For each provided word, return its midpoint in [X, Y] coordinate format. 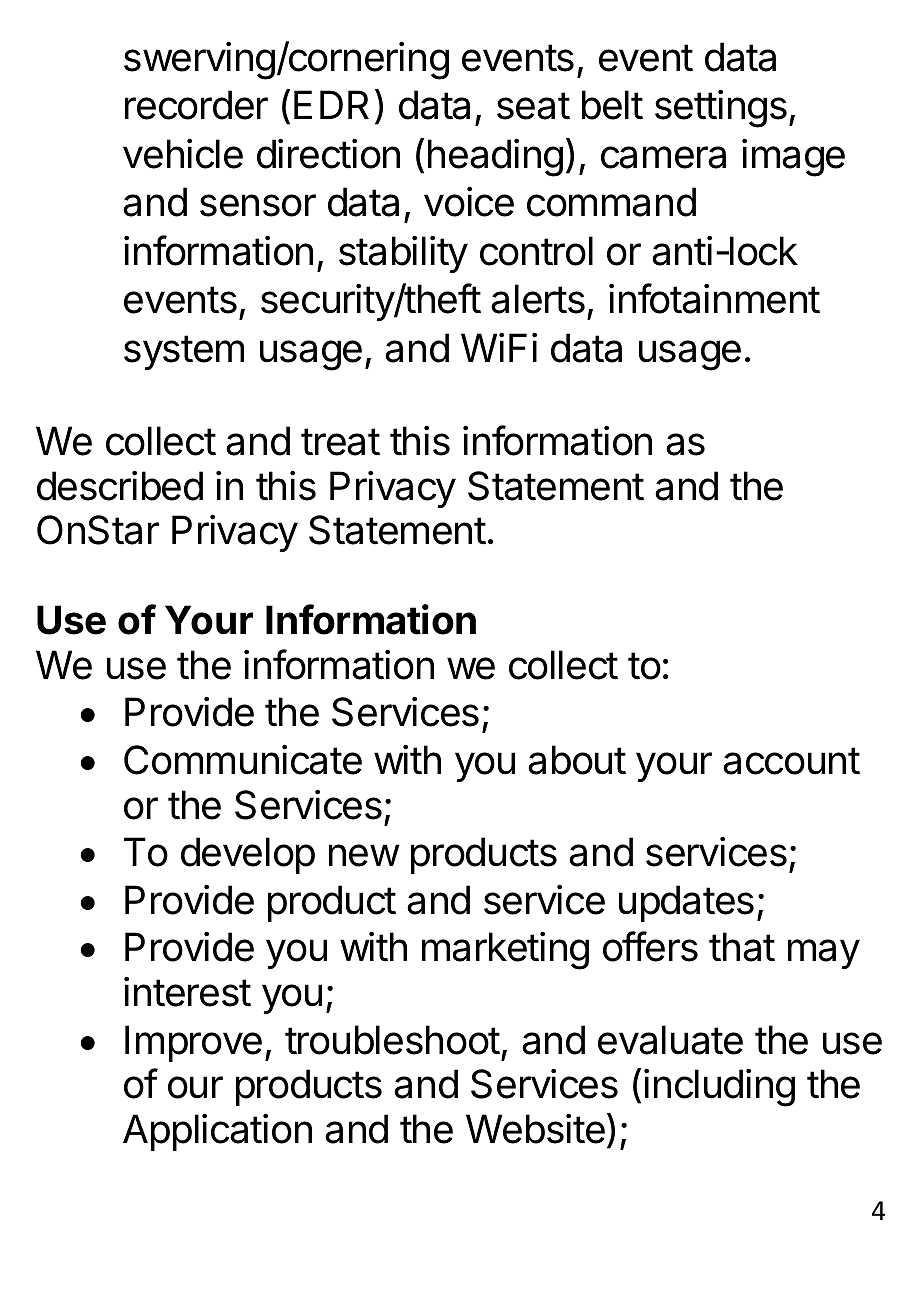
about [577, 760]
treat [340, 442]
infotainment [714, 298]
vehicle [183, 154]
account [791, 761]
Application [217, 1132]
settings [721, 109]
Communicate [243, 760]
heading [495, 158]
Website [535, 1129]
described [120, 486]
